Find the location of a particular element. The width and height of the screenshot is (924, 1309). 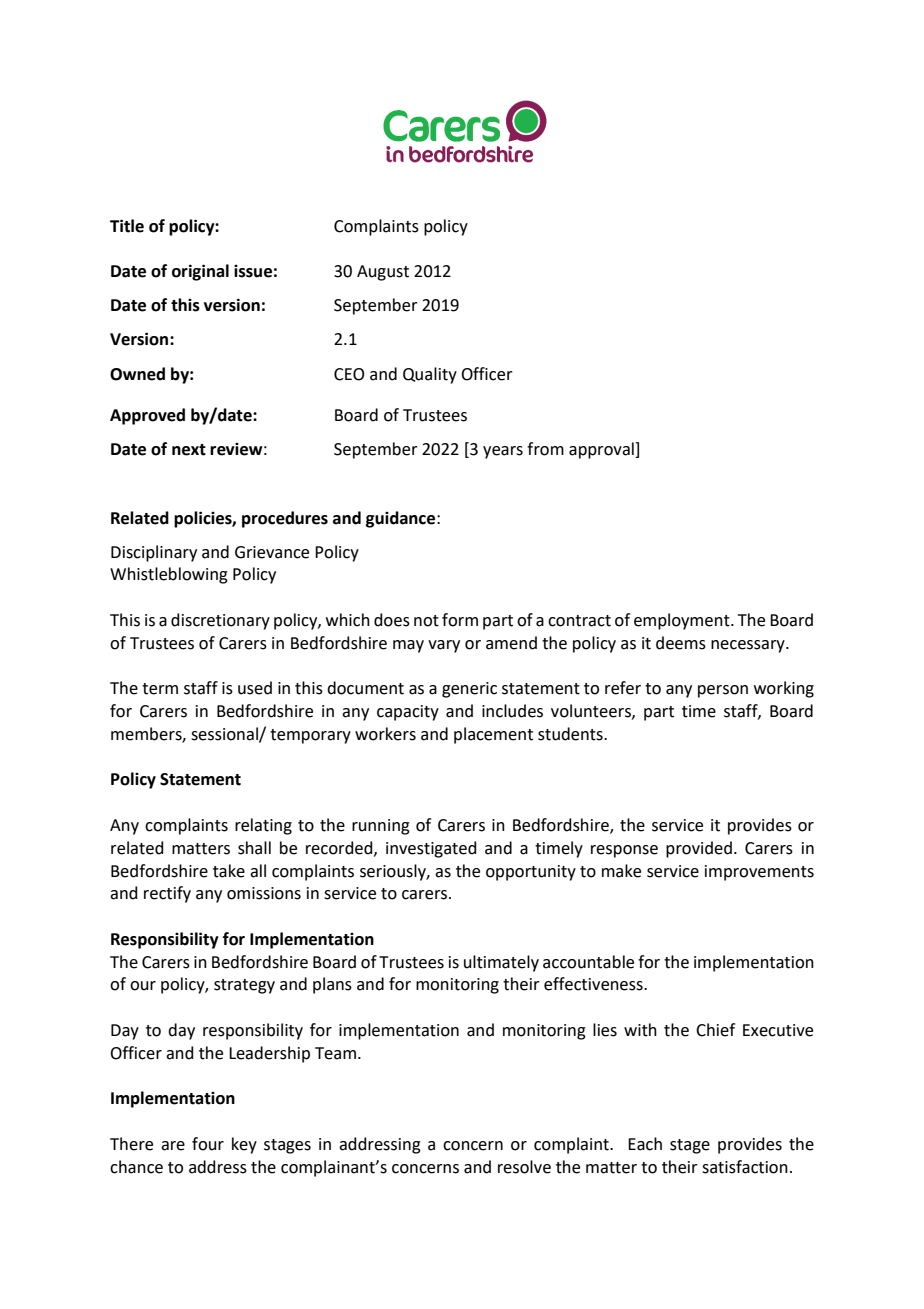

employment is located at coordinates (683, 621).
